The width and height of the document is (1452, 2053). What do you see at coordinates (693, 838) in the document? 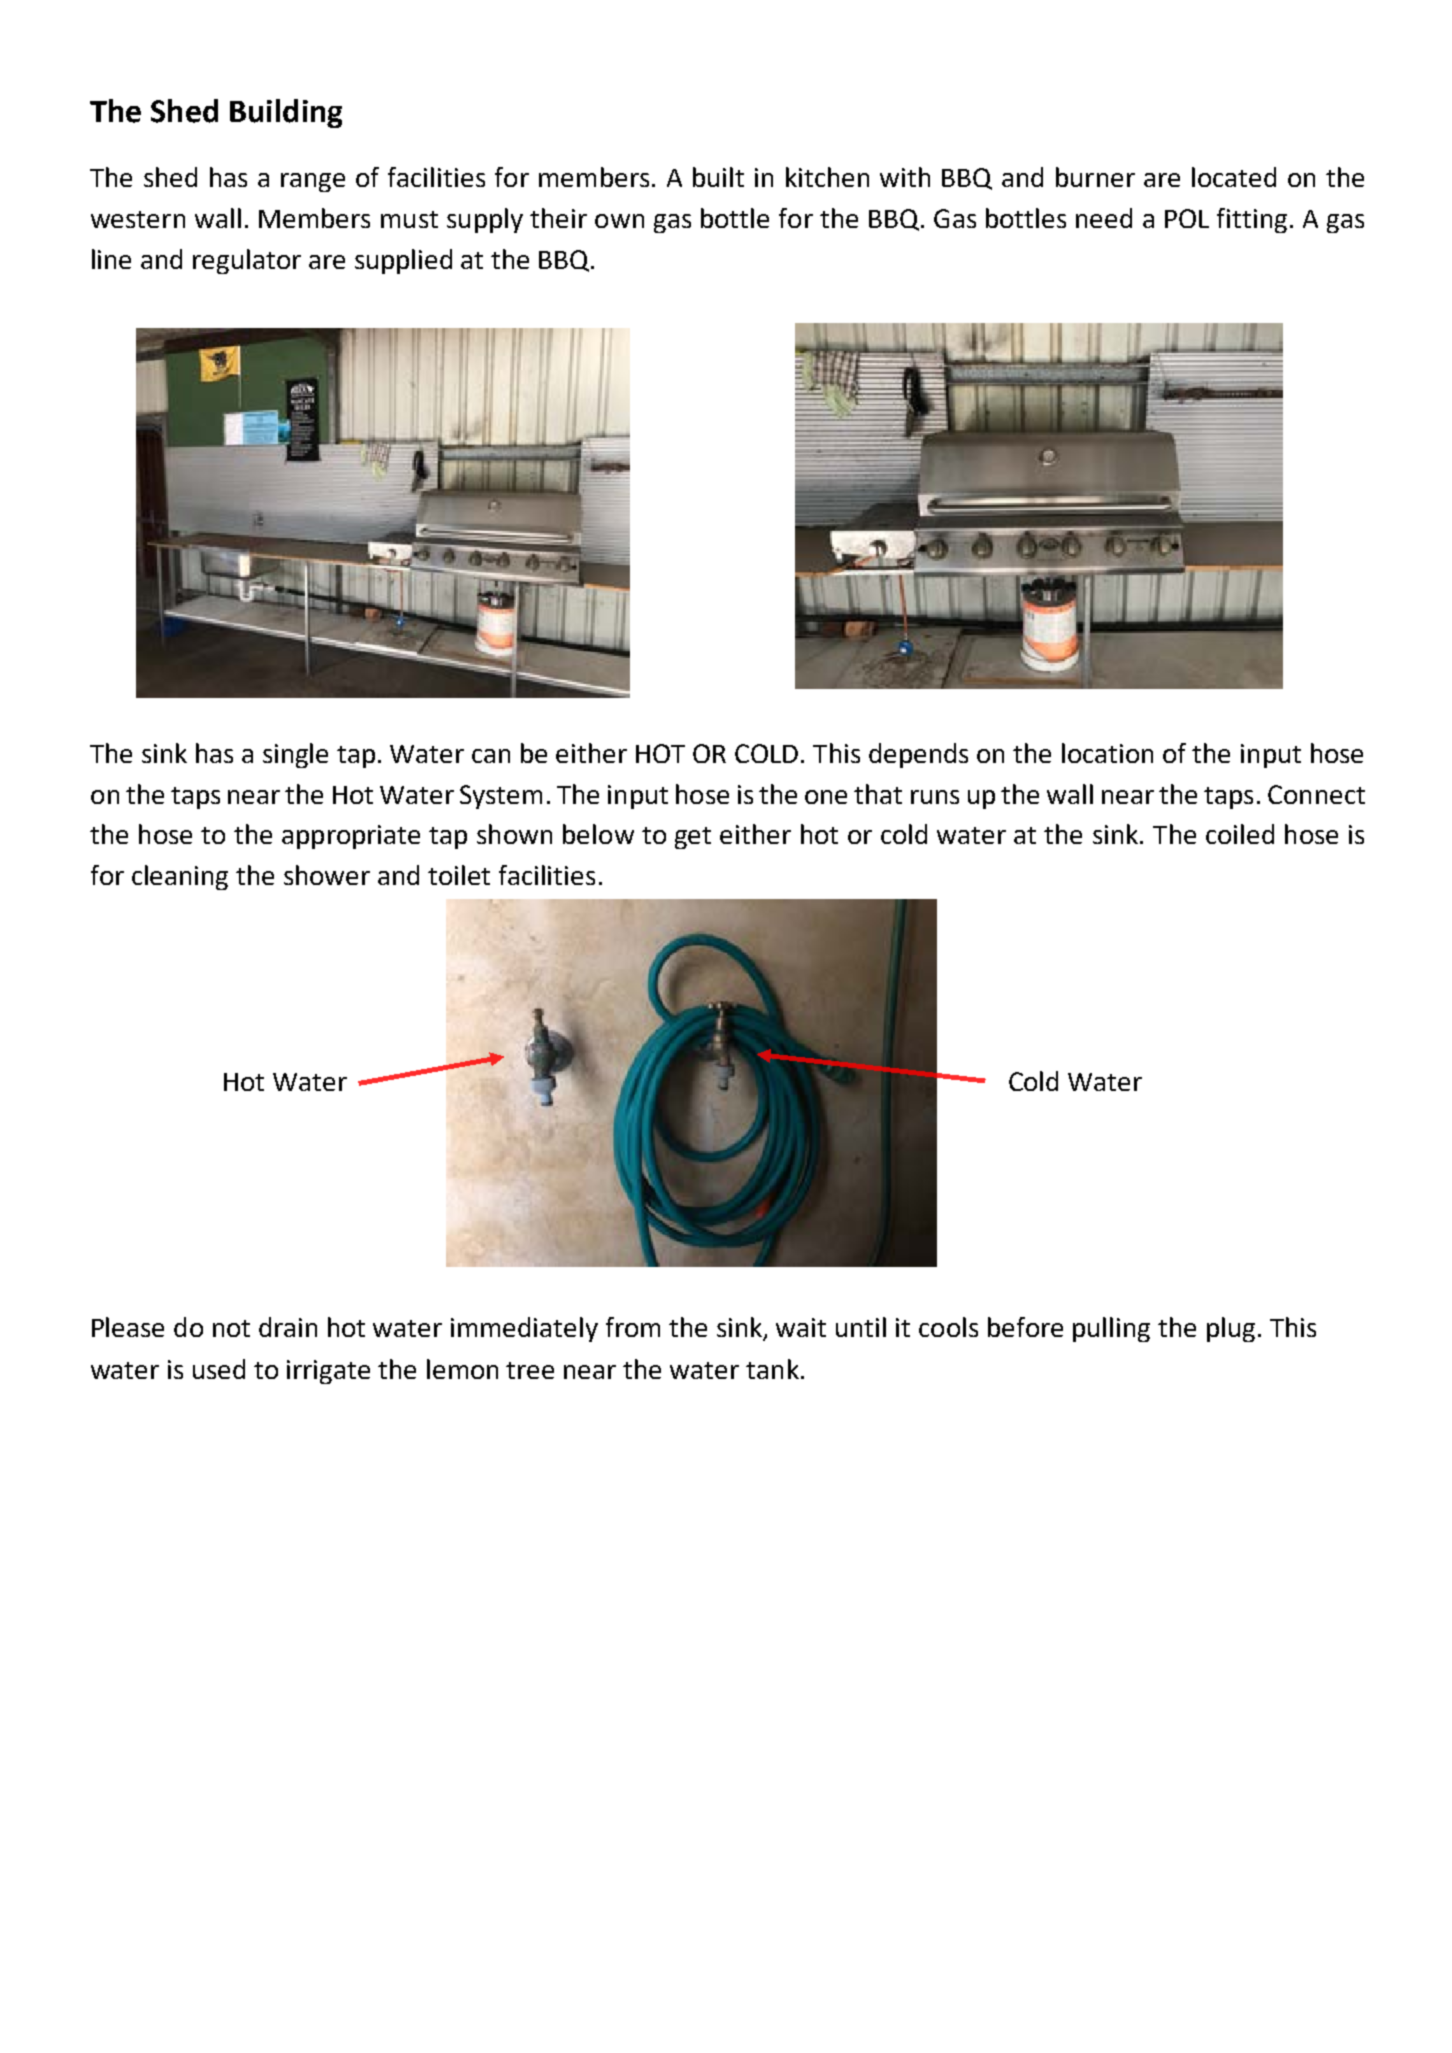
I see `get` at bounding box center [693, 838].
